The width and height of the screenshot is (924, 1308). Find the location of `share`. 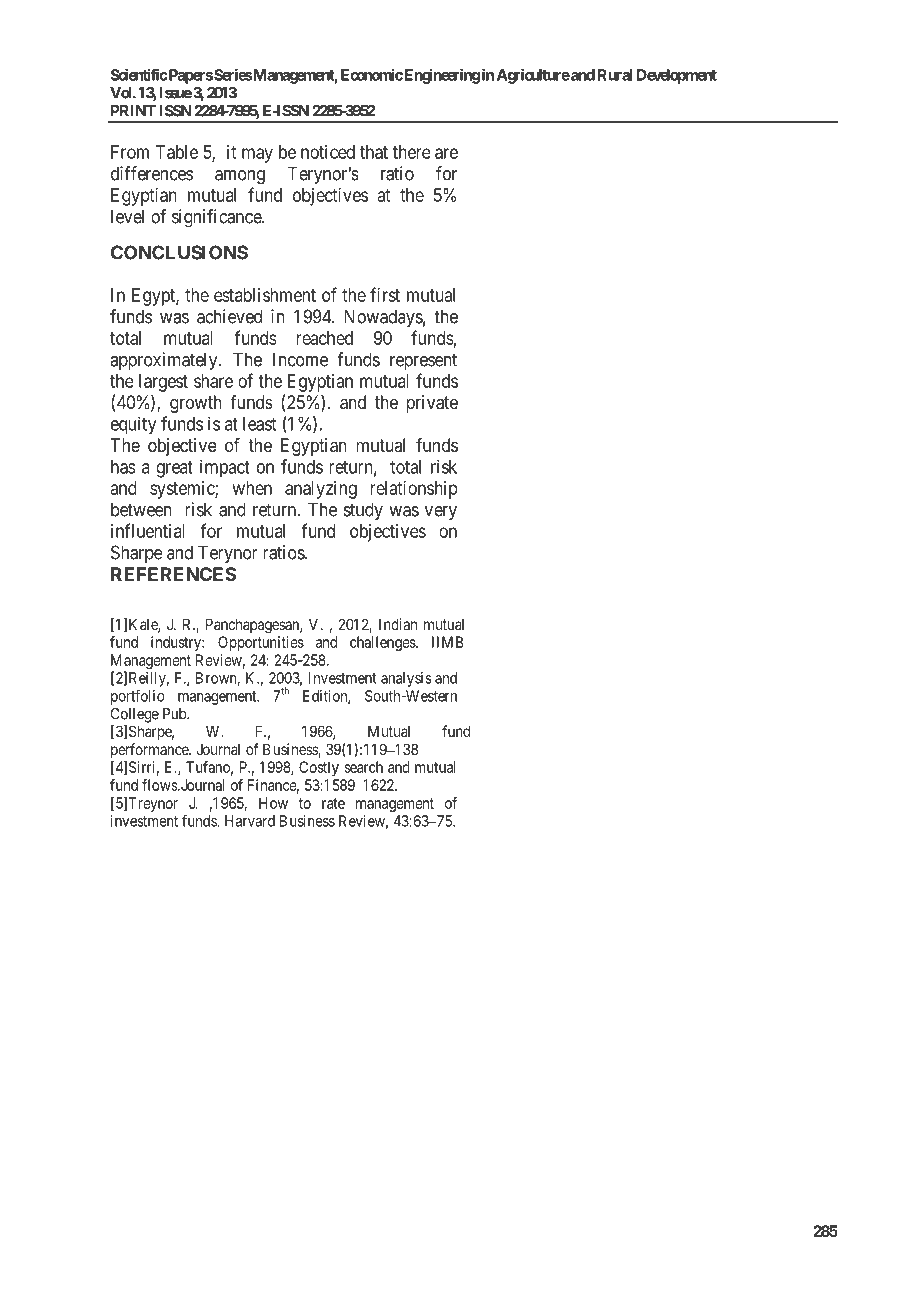

share is located at coordinates (213, 381).
